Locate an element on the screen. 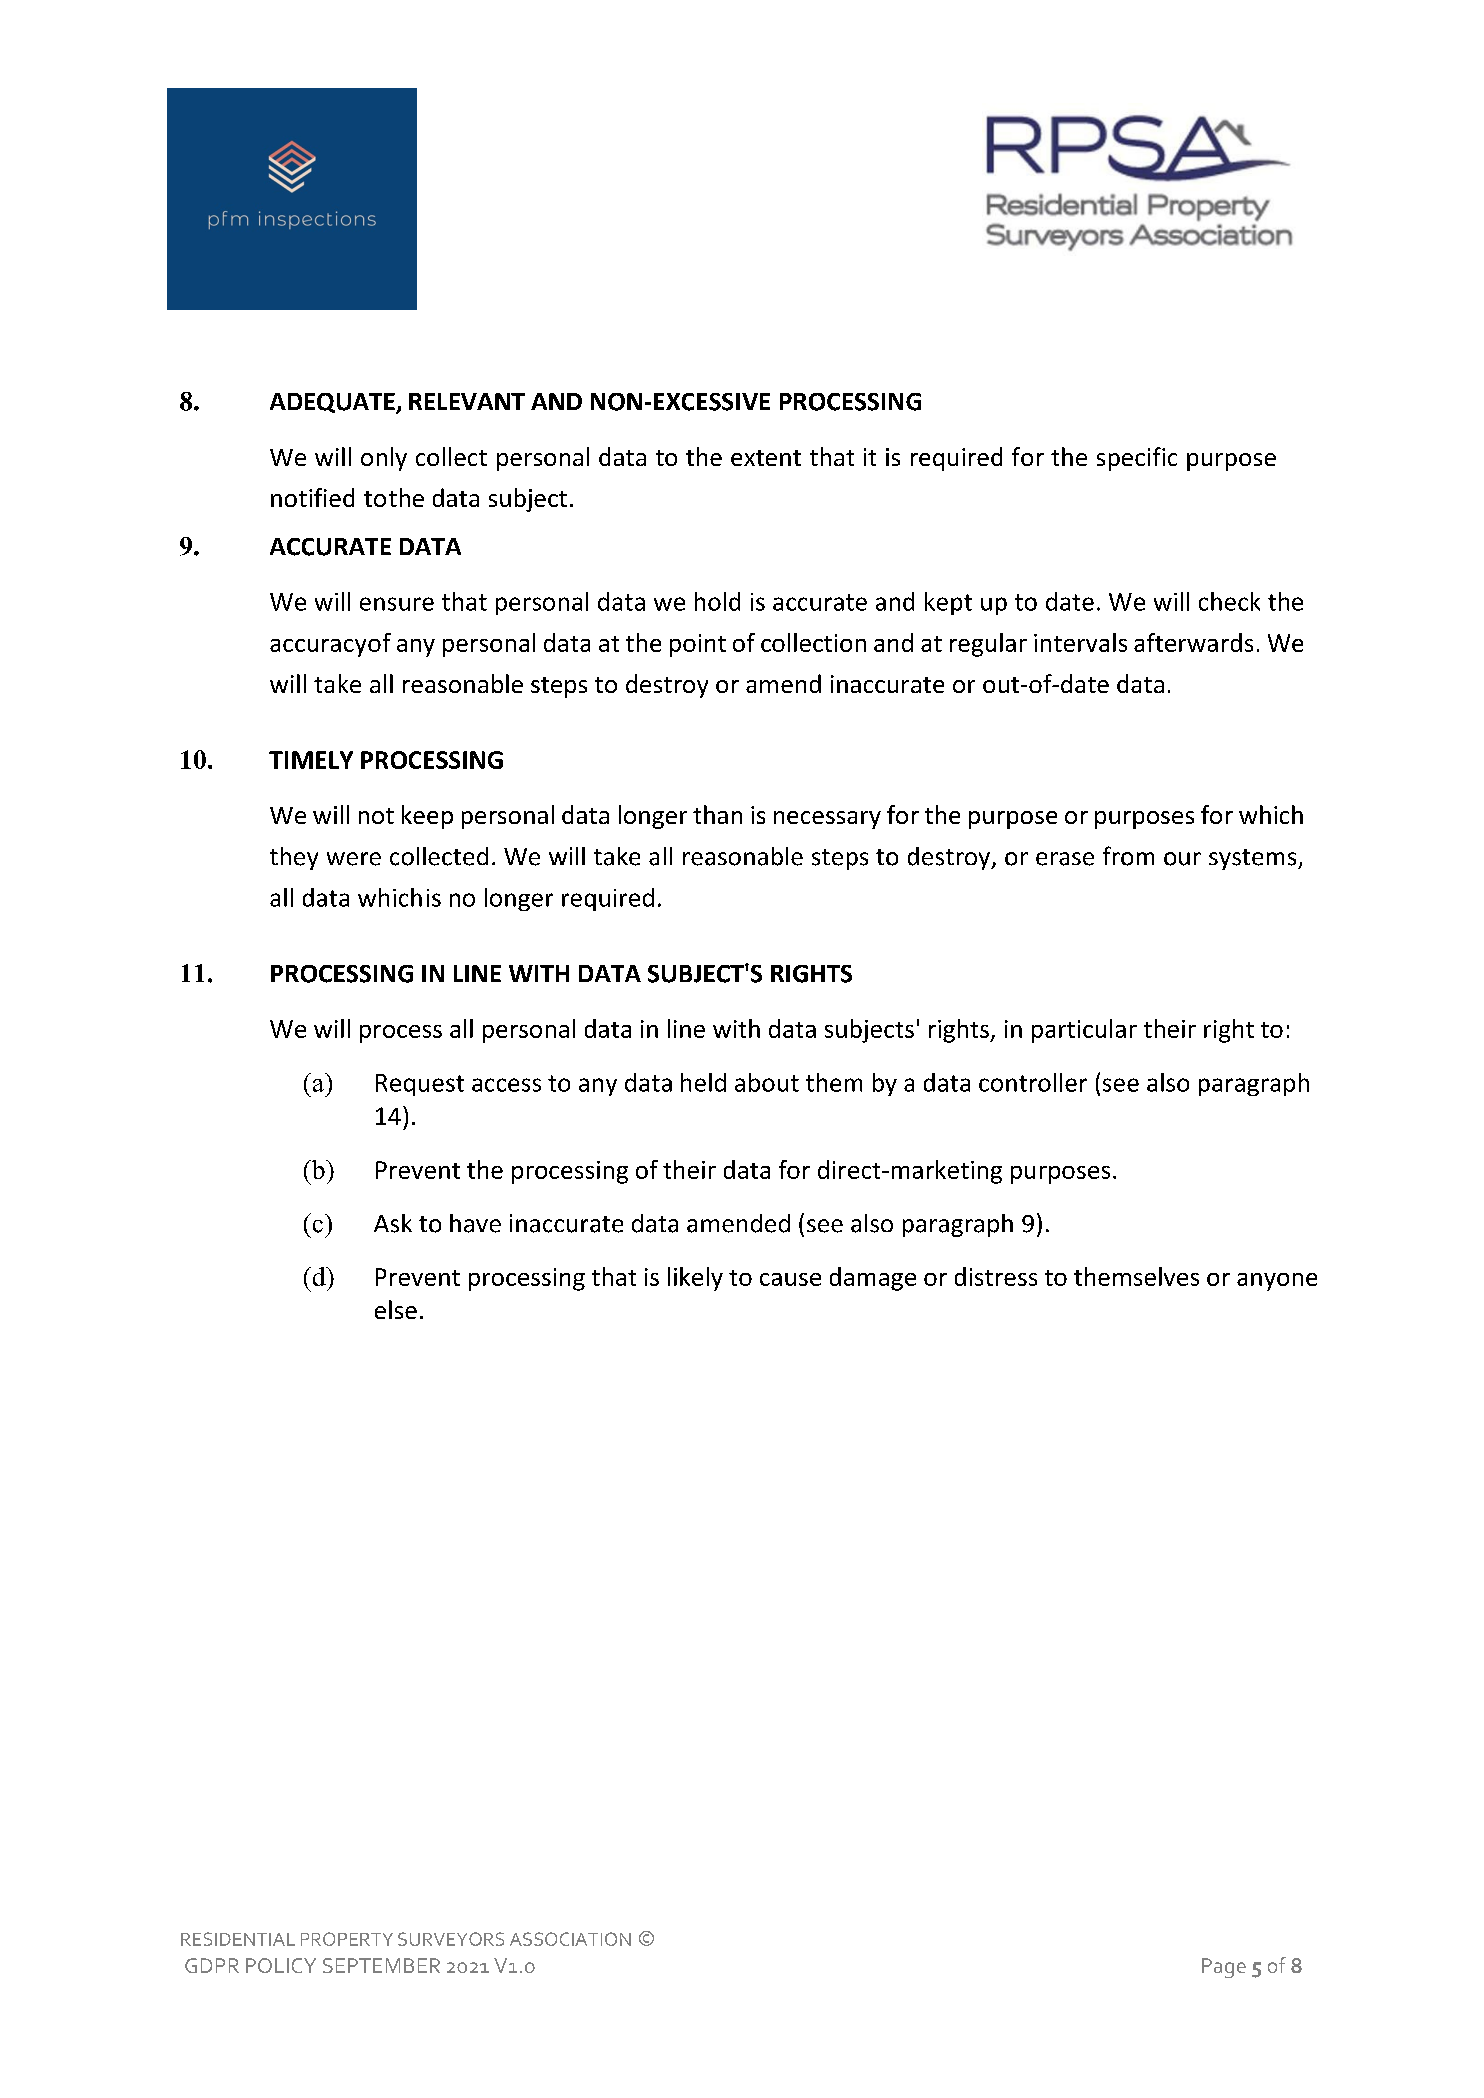  PROPERTY is located at coordinates (347, 1939).
